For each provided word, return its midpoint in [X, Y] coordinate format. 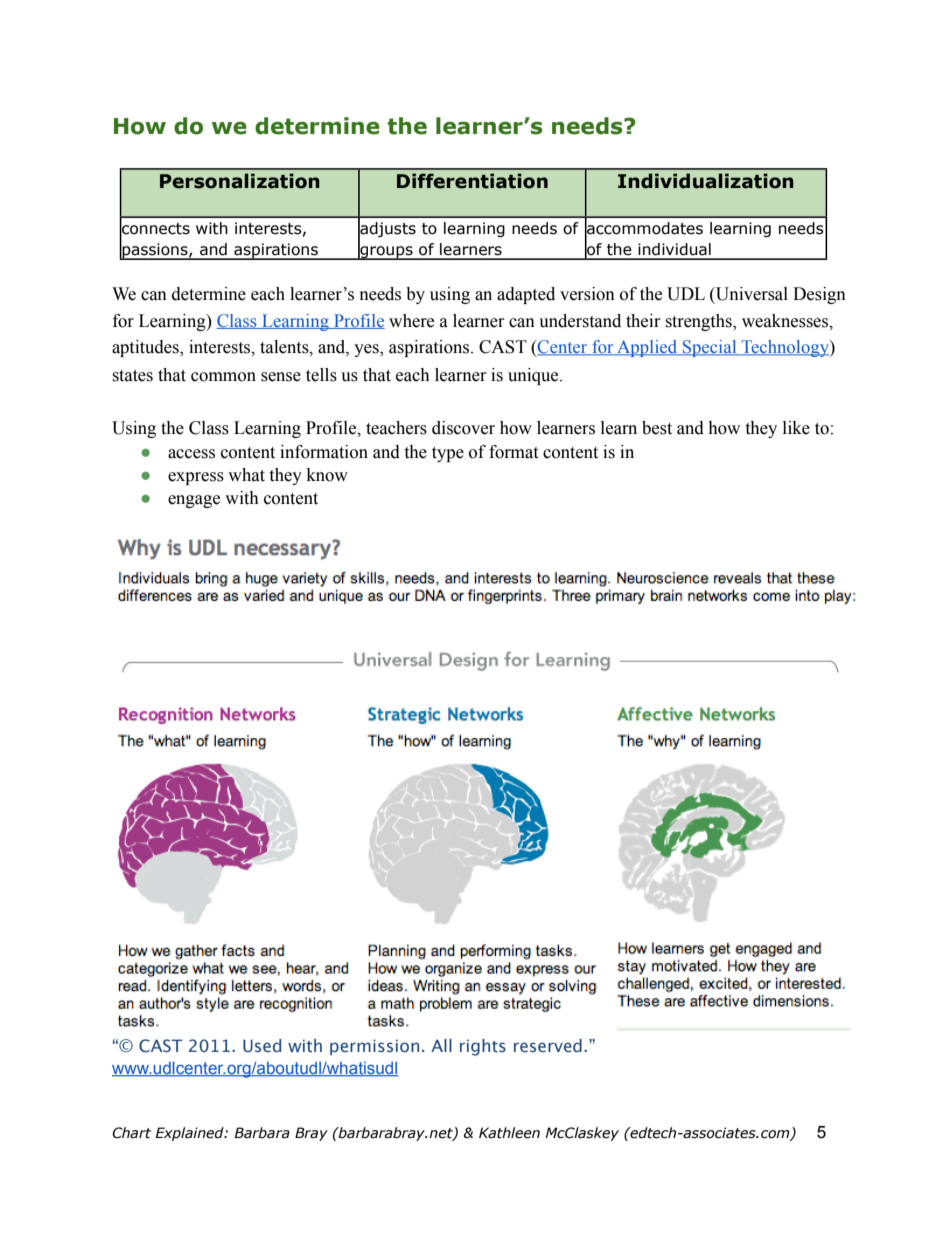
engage [194, 501]
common [223, 377]
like [796, 428]
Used [262, 1045]
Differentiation [472, 181]
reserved [548, 1046]
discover [463, 428]
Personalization [240, 181]
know [327, 475]
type [448, 454]
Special [710, 348]
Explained [190, 1134]
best [657, 428]
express [196, 478]
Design [819, 295]
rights [483, 1047]
